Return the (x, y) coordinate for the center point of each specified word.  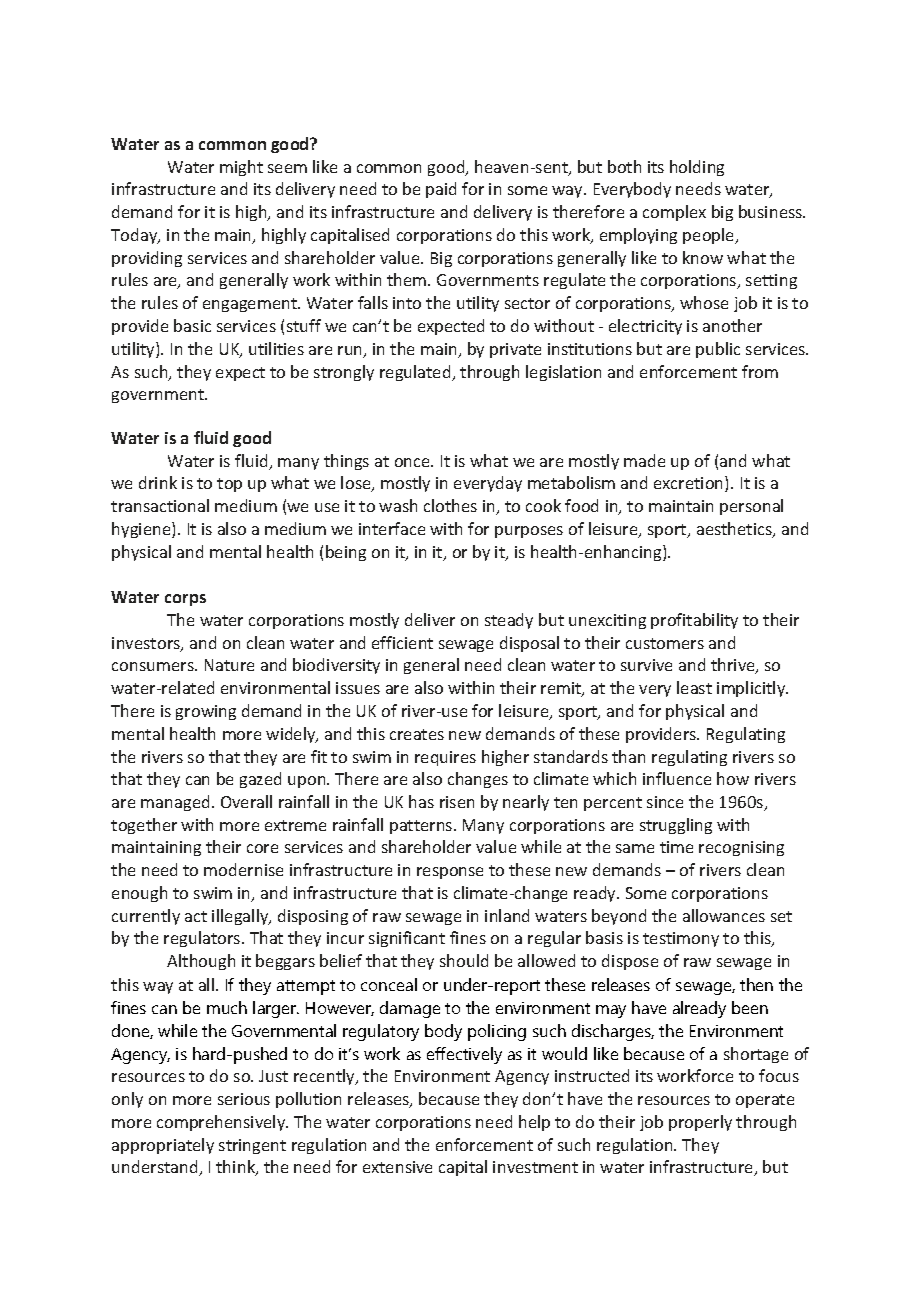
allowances (724, 915)
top (229, 485)
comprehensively (222, 1123)
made (644, 460)
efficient (402, 642)
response (450, 873)
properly (700, 1123)
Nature (229, 665)
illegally (241, 917)
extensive (397, 1167)
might (241, 168)
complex (674, 213)
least (694, 687)
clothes (450, 505)
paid (441, 190)
